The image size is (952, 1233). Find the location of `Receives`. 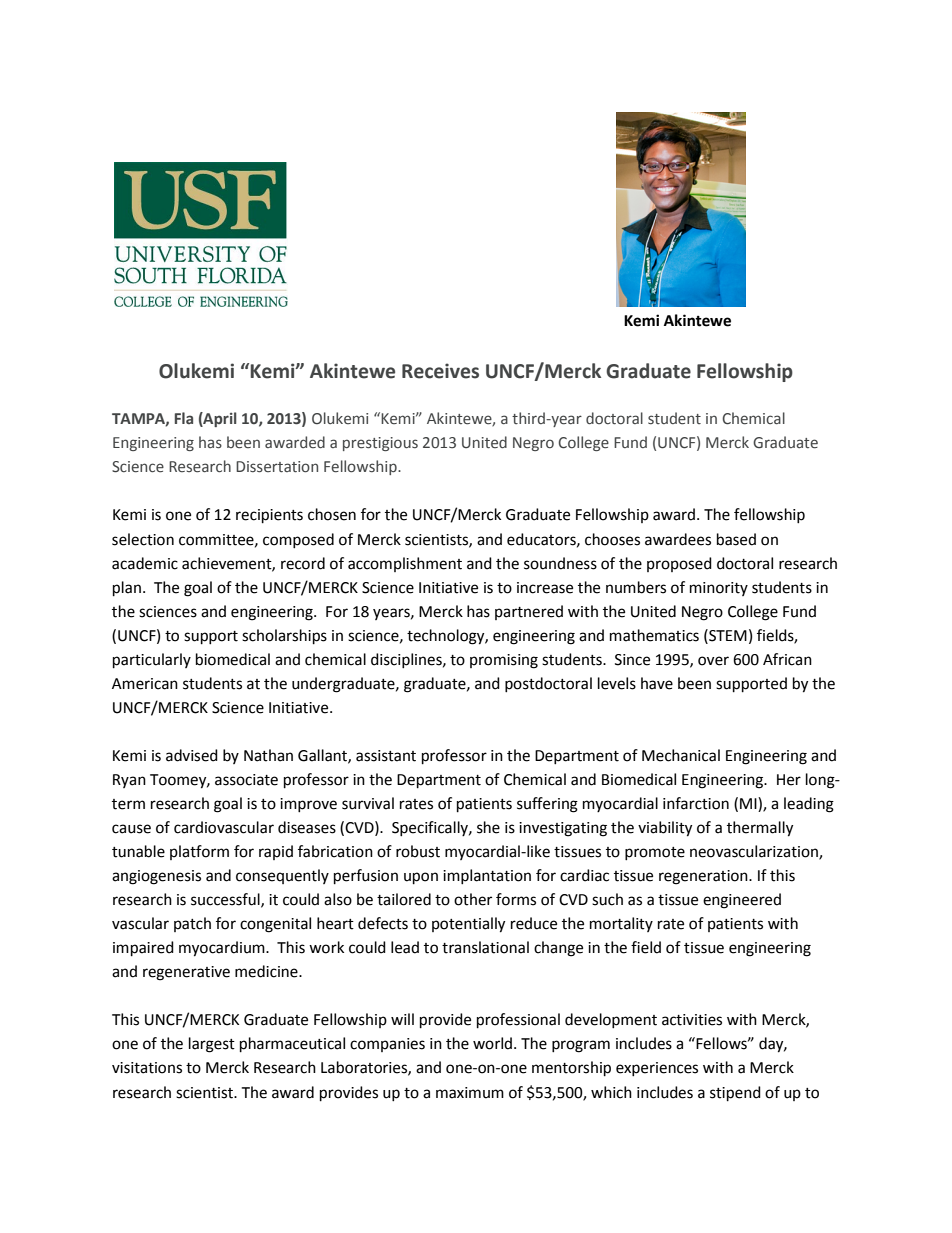

Receives is located at coordinates (440, 371).
